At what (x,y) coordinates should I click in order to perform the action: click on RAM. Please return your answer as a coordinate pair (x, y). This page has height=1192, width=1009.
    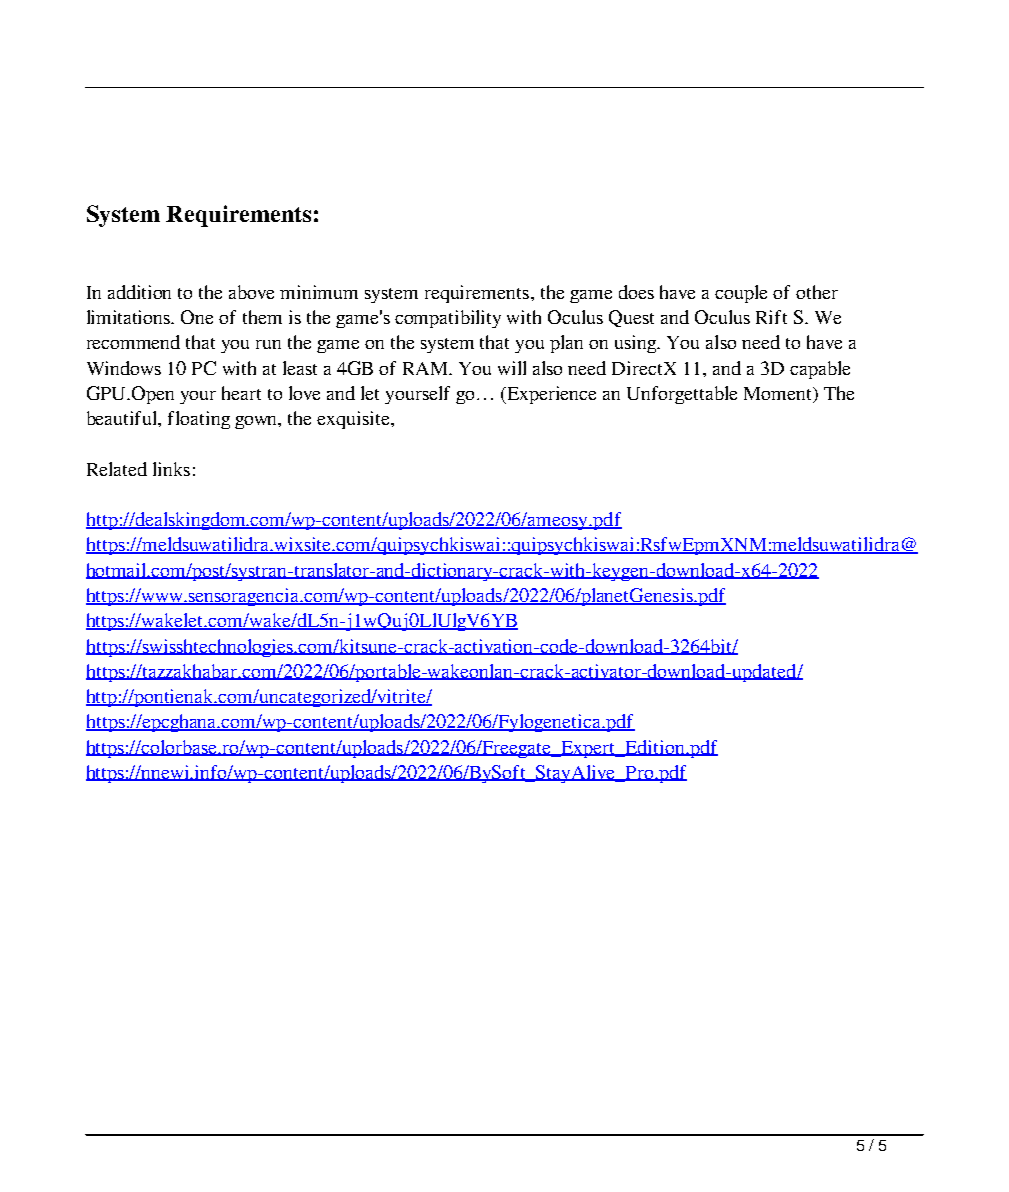
    Looking at the image, I should click on (427, 368).
